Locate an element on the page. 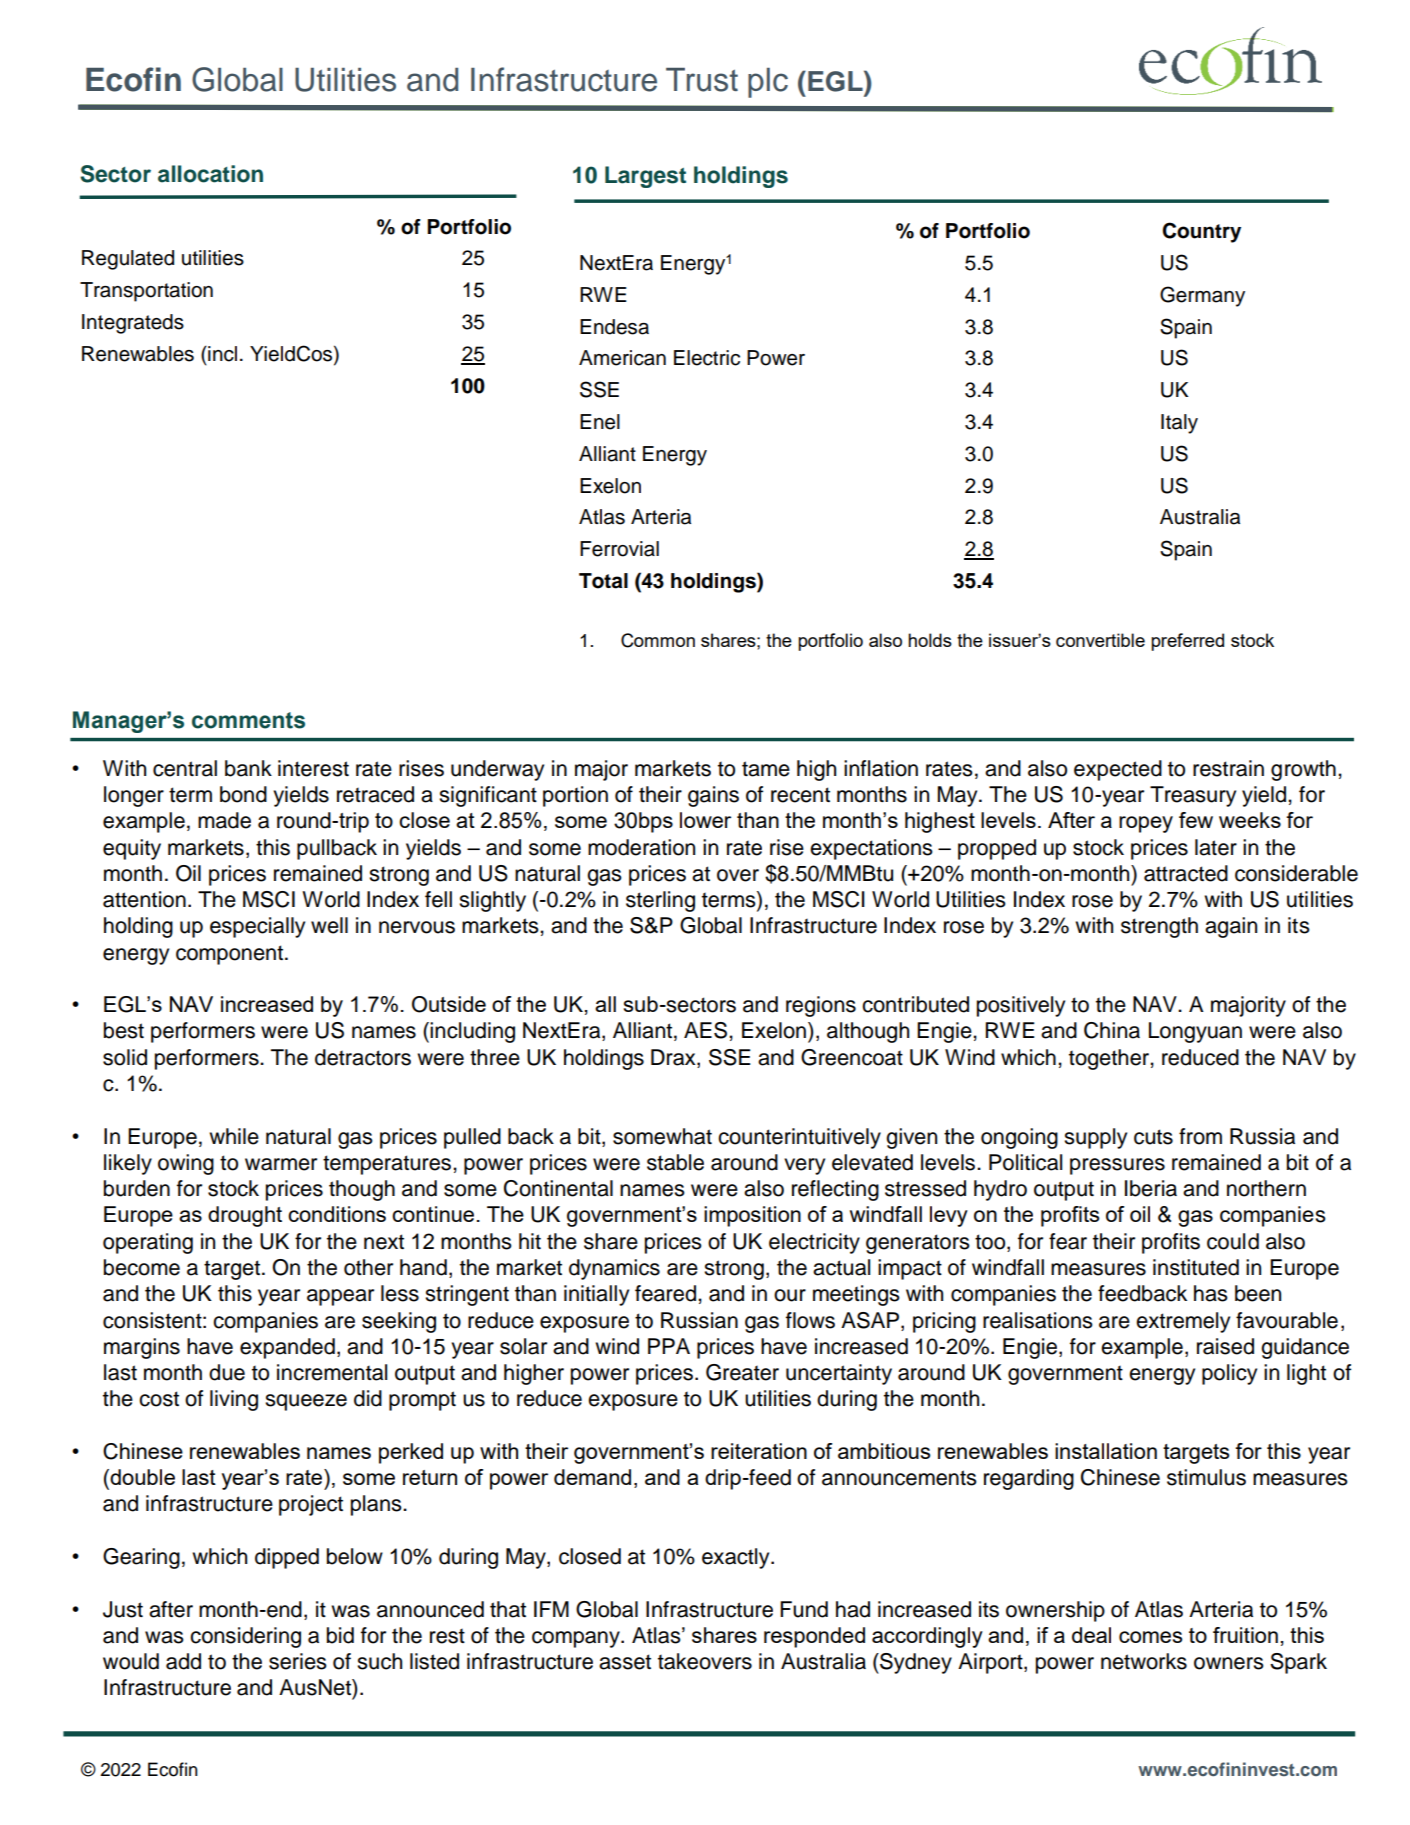  stable is located at coordinates (675, 1162).
